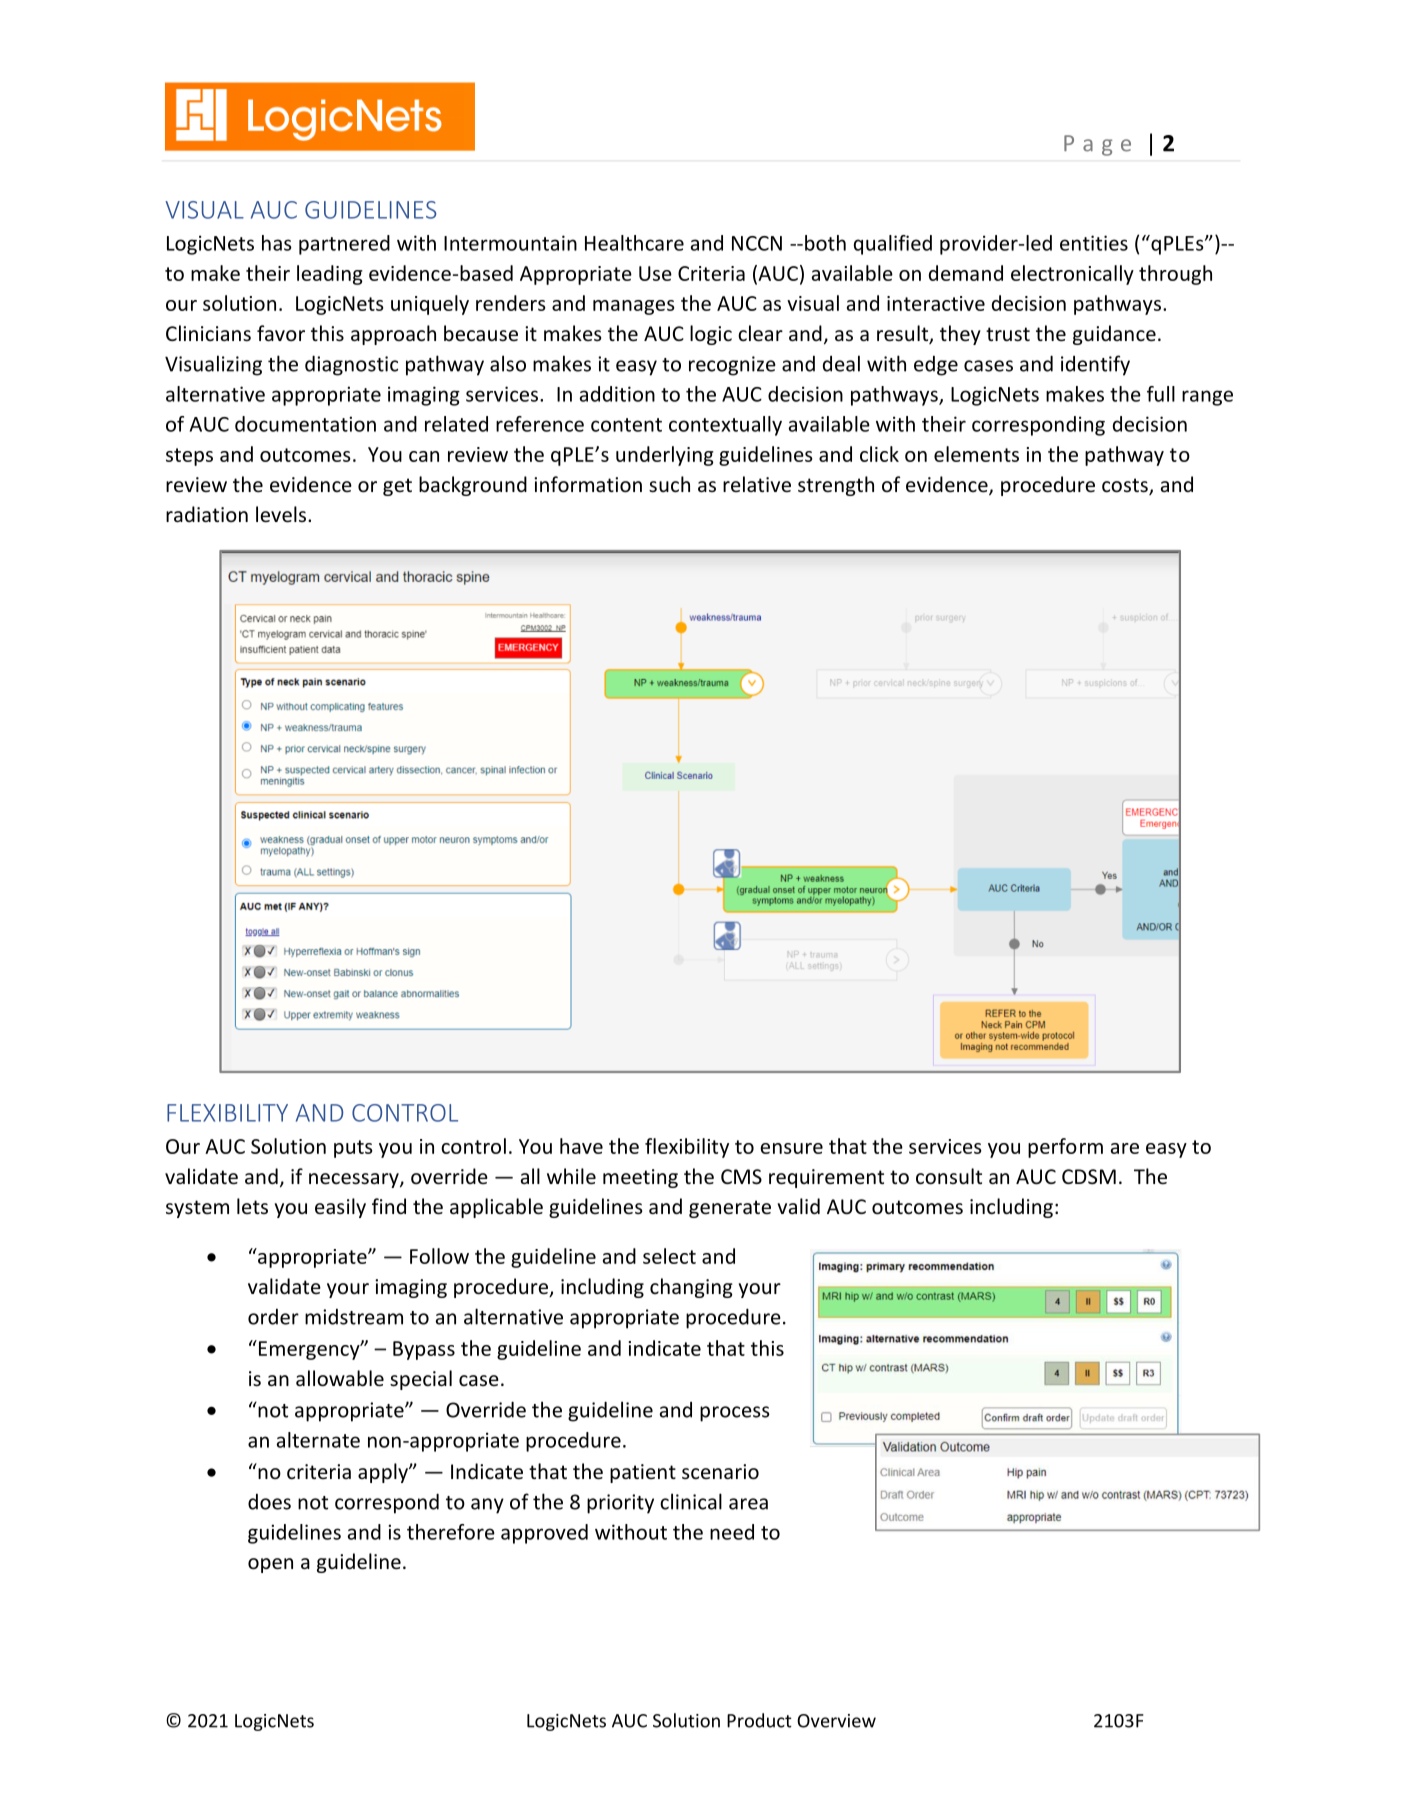 This screenshot has height=1815, width=1402. I want to click on ensure, so click(791, 1148).
